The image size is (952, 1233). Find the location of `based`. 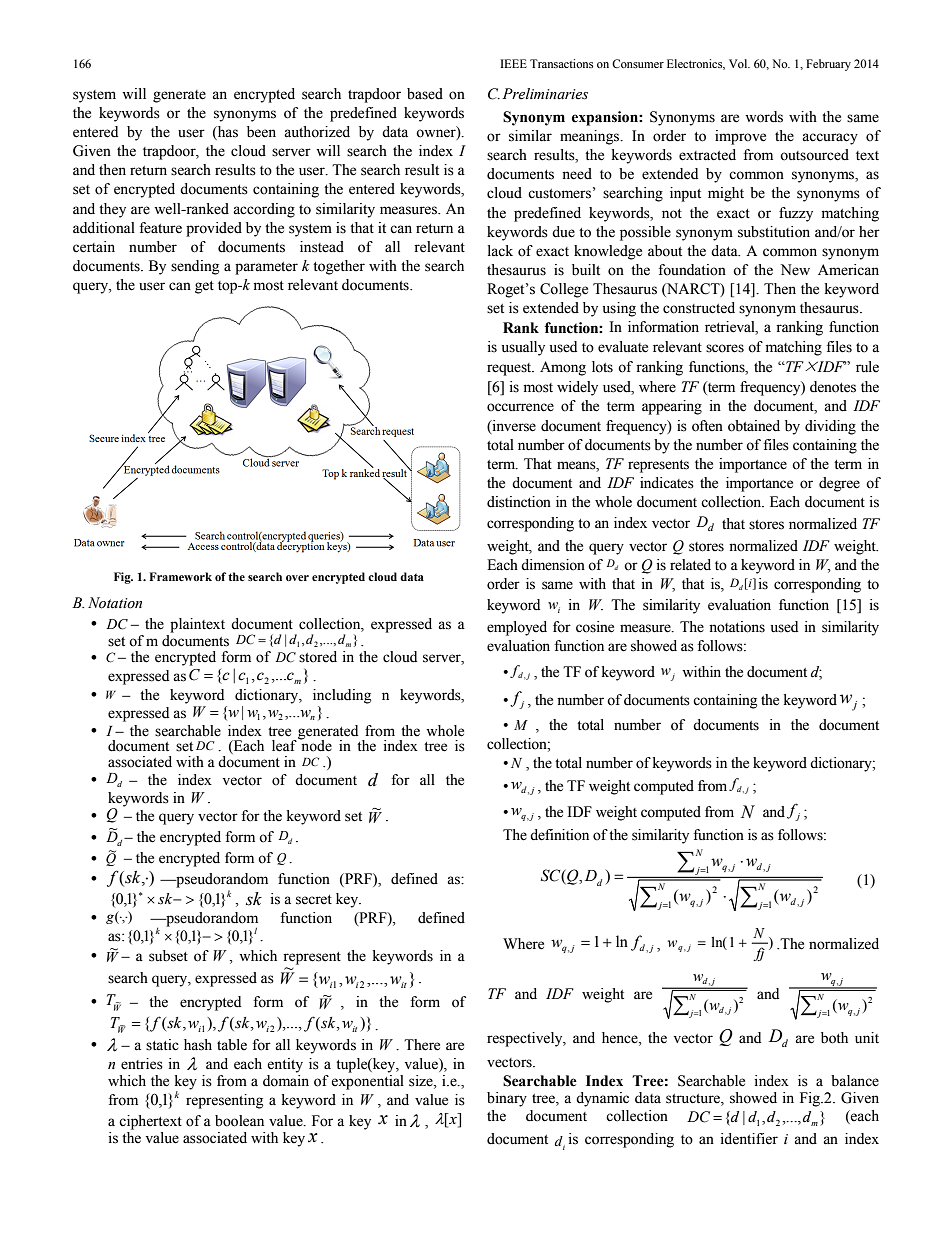

based is located at coordinates (425, 94).
